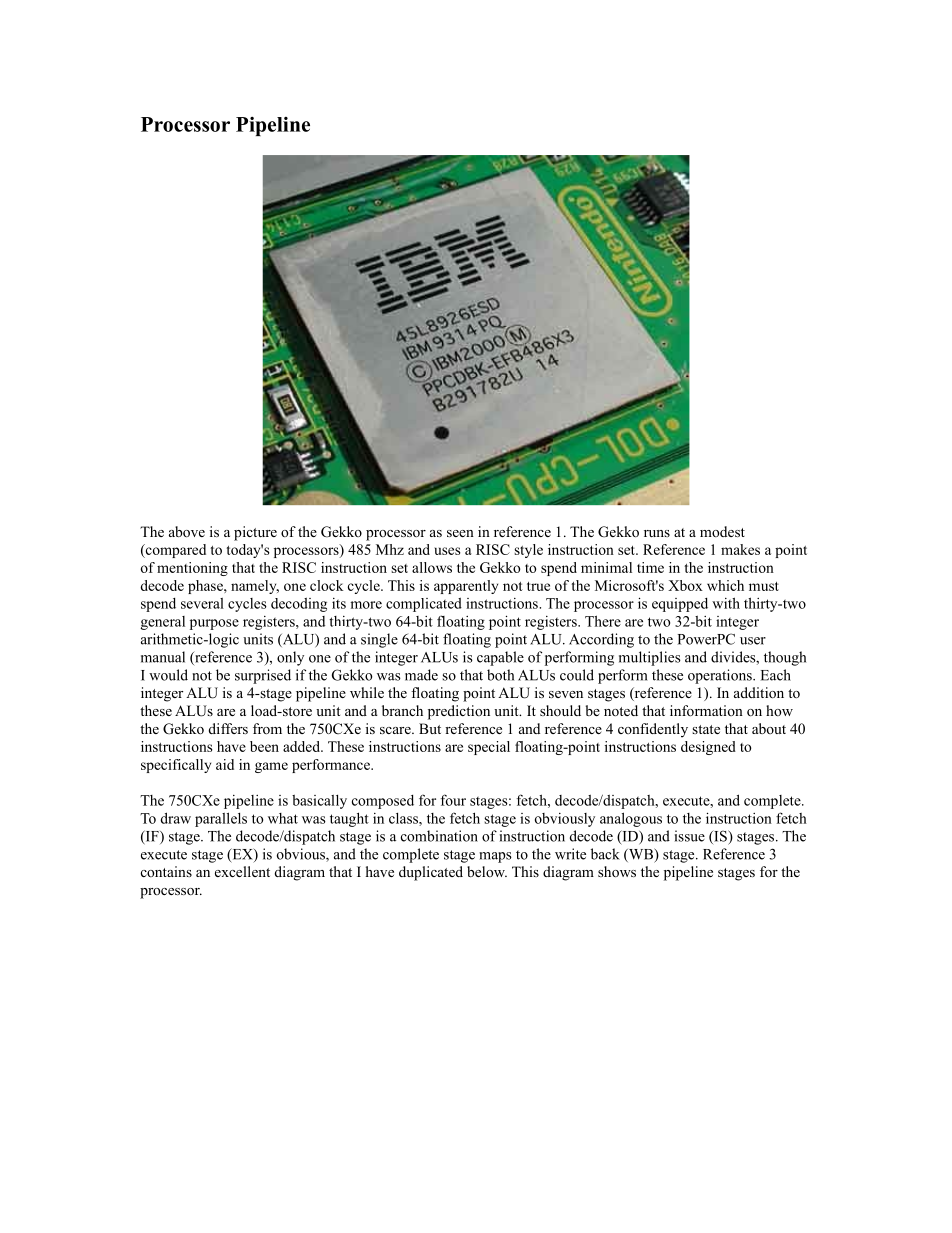 The image size is (952, 1233). What do you see at coordinates (706, 710) in the image?
I see `information` at bounding box center [706, 710].
